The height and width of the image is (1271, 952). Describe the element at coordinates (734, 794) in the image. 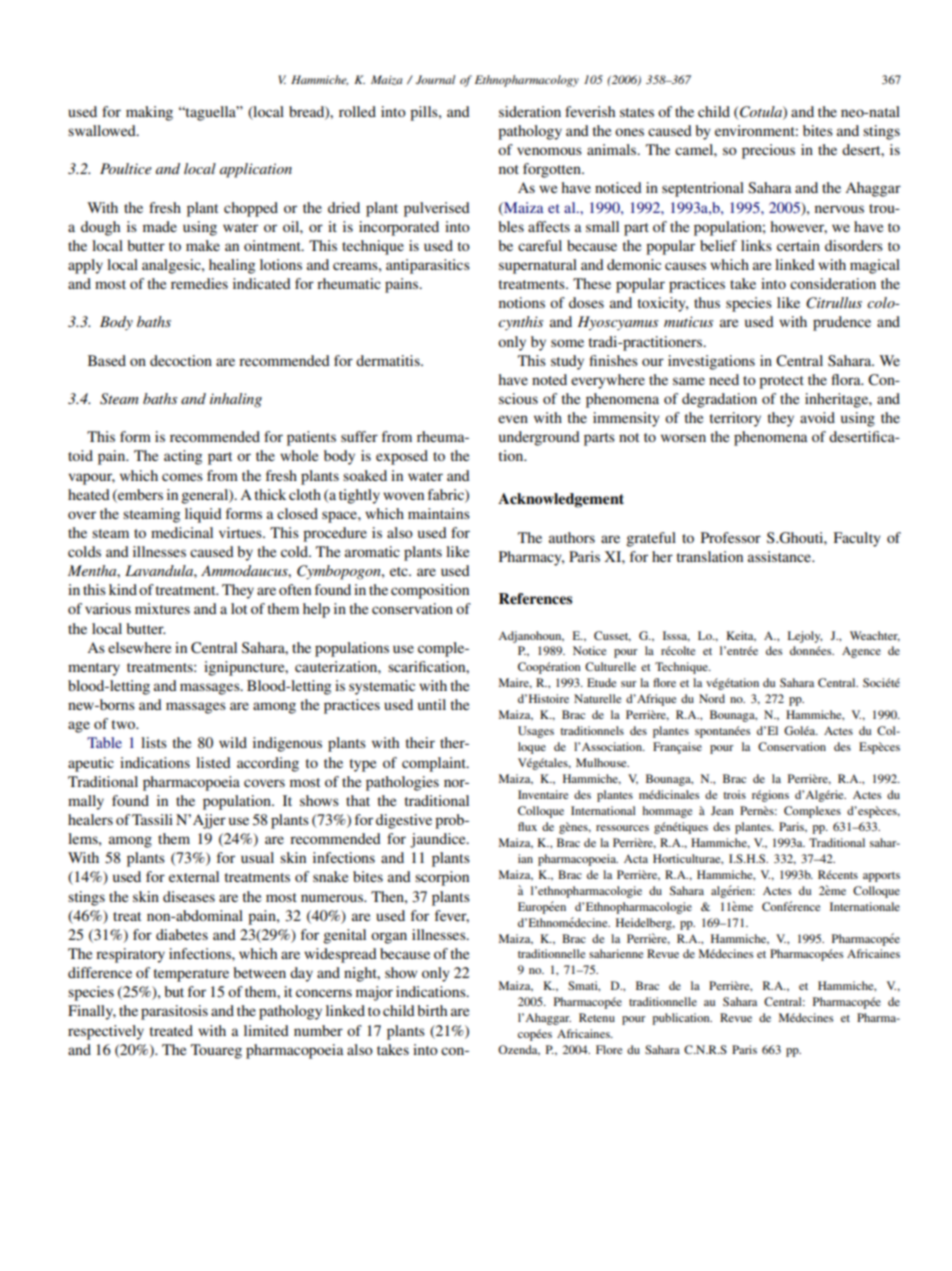

I see `trois` at that location.
